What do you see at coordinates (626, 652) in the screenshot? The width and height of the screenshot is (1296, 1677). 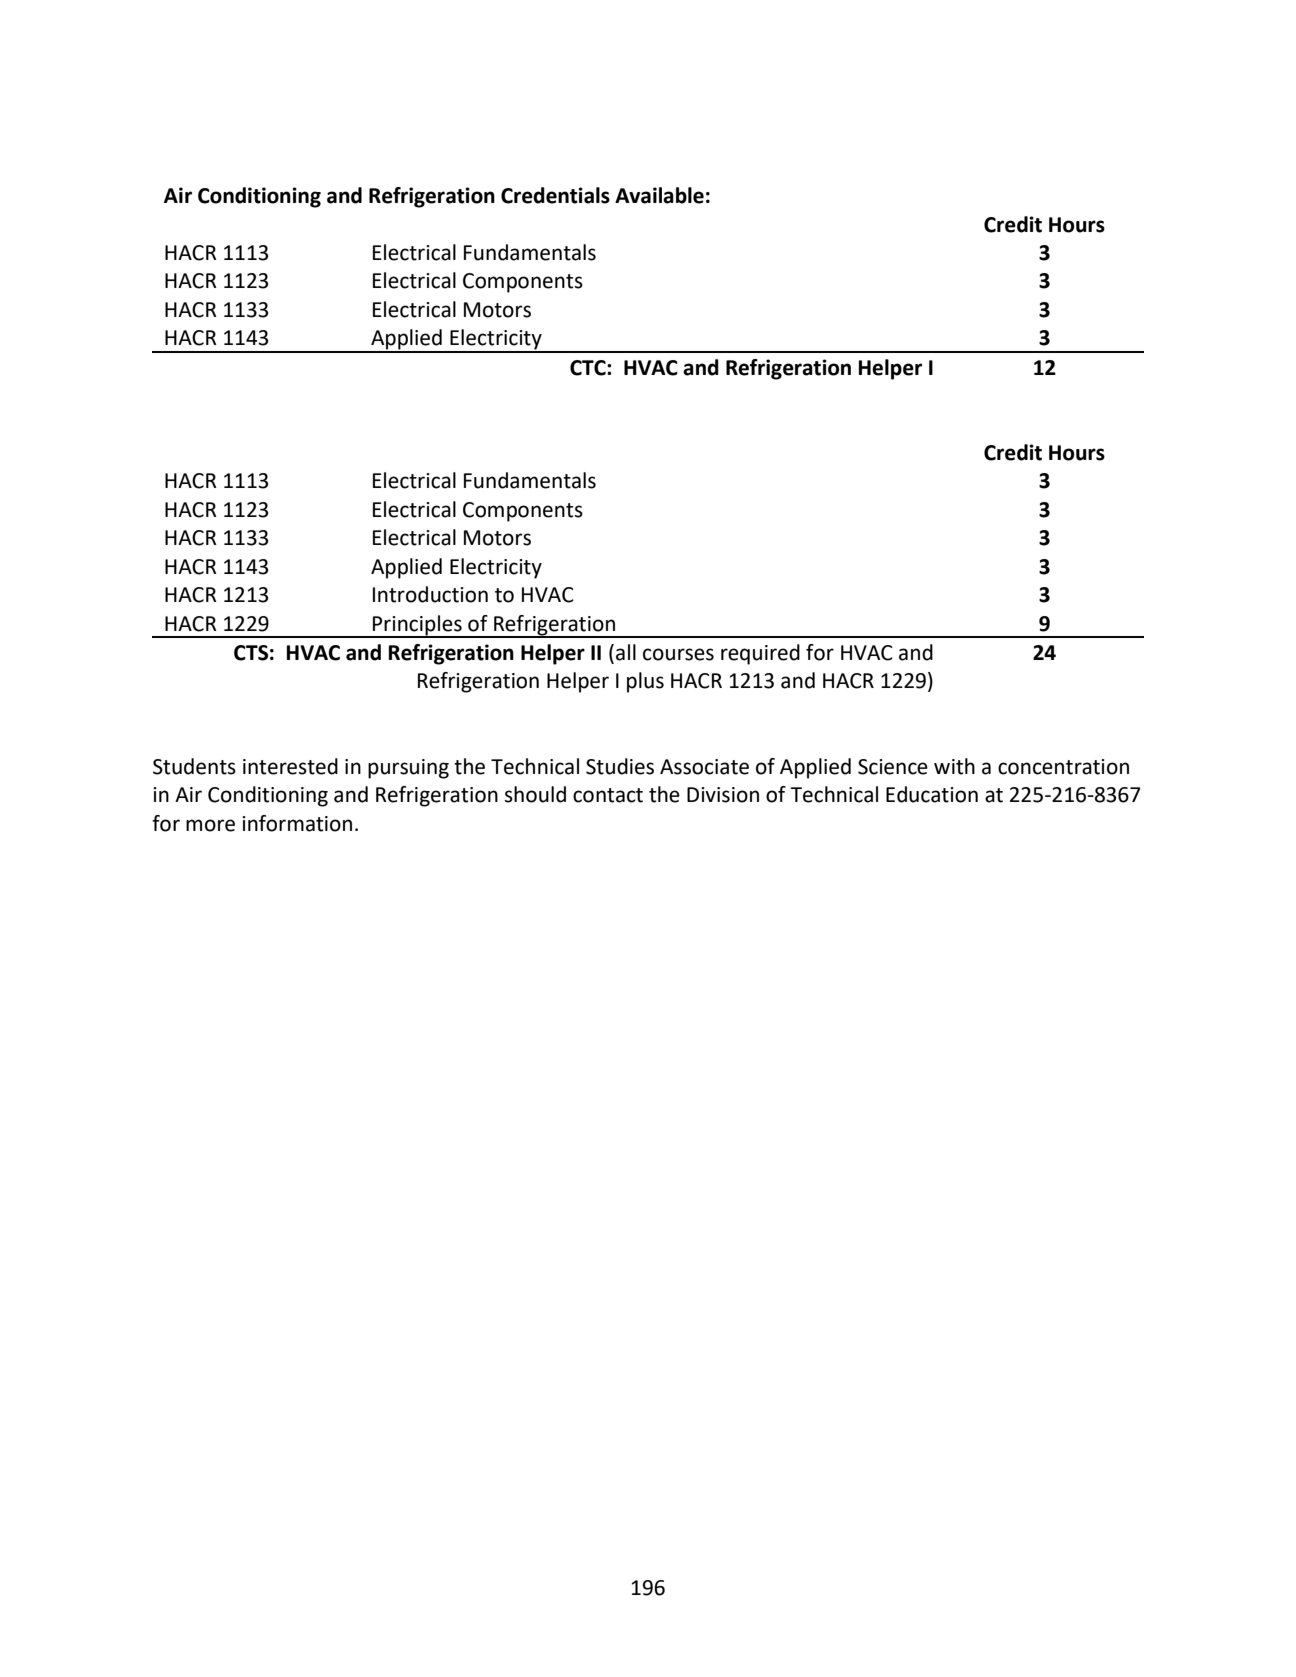 I see `all` at bounding box center [626, 652].
